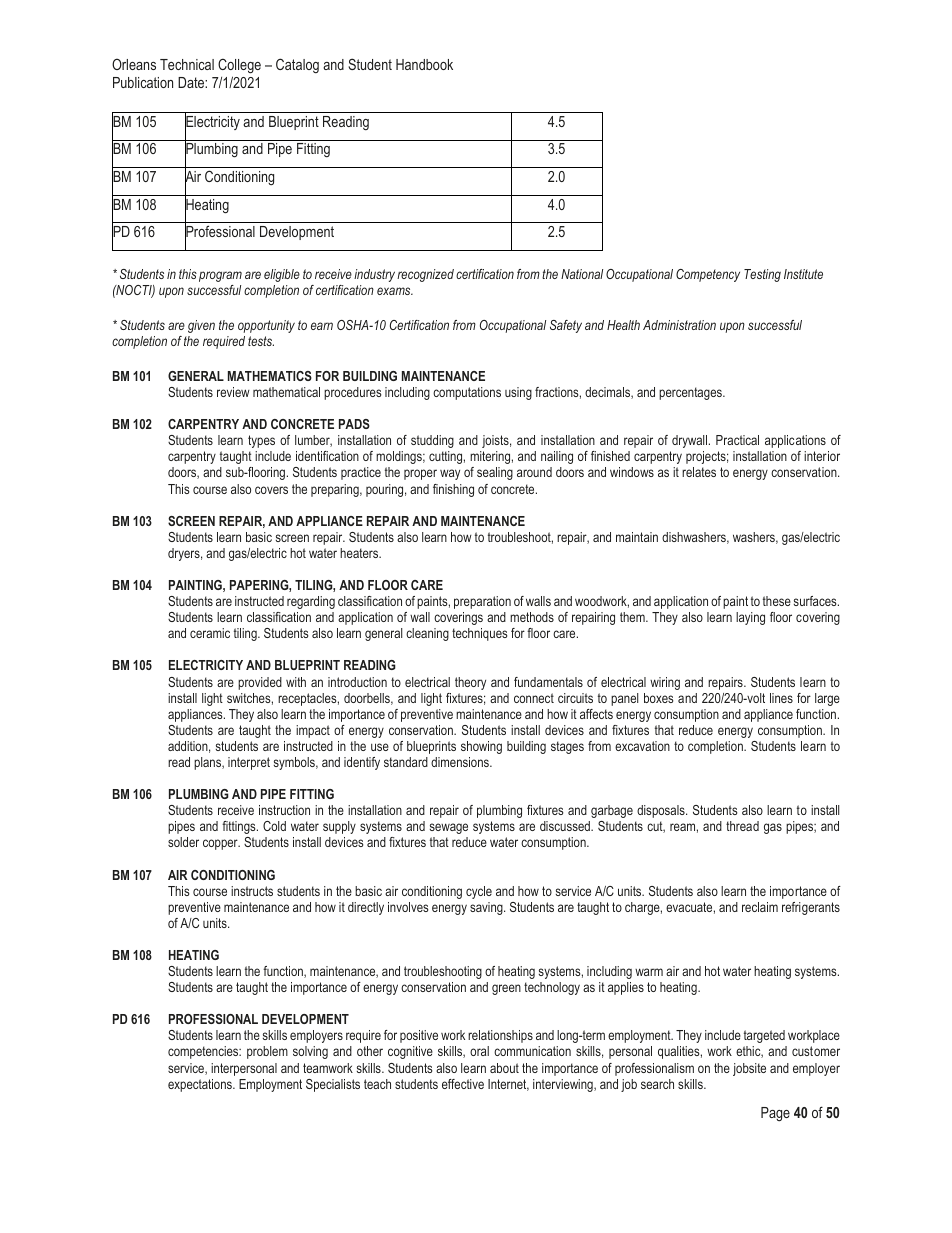 Image resolution: width=952 pixels, height=1233 pixels. Describe the element at coordinates (777, 601) in the screenshot. I see `these` at that location.
